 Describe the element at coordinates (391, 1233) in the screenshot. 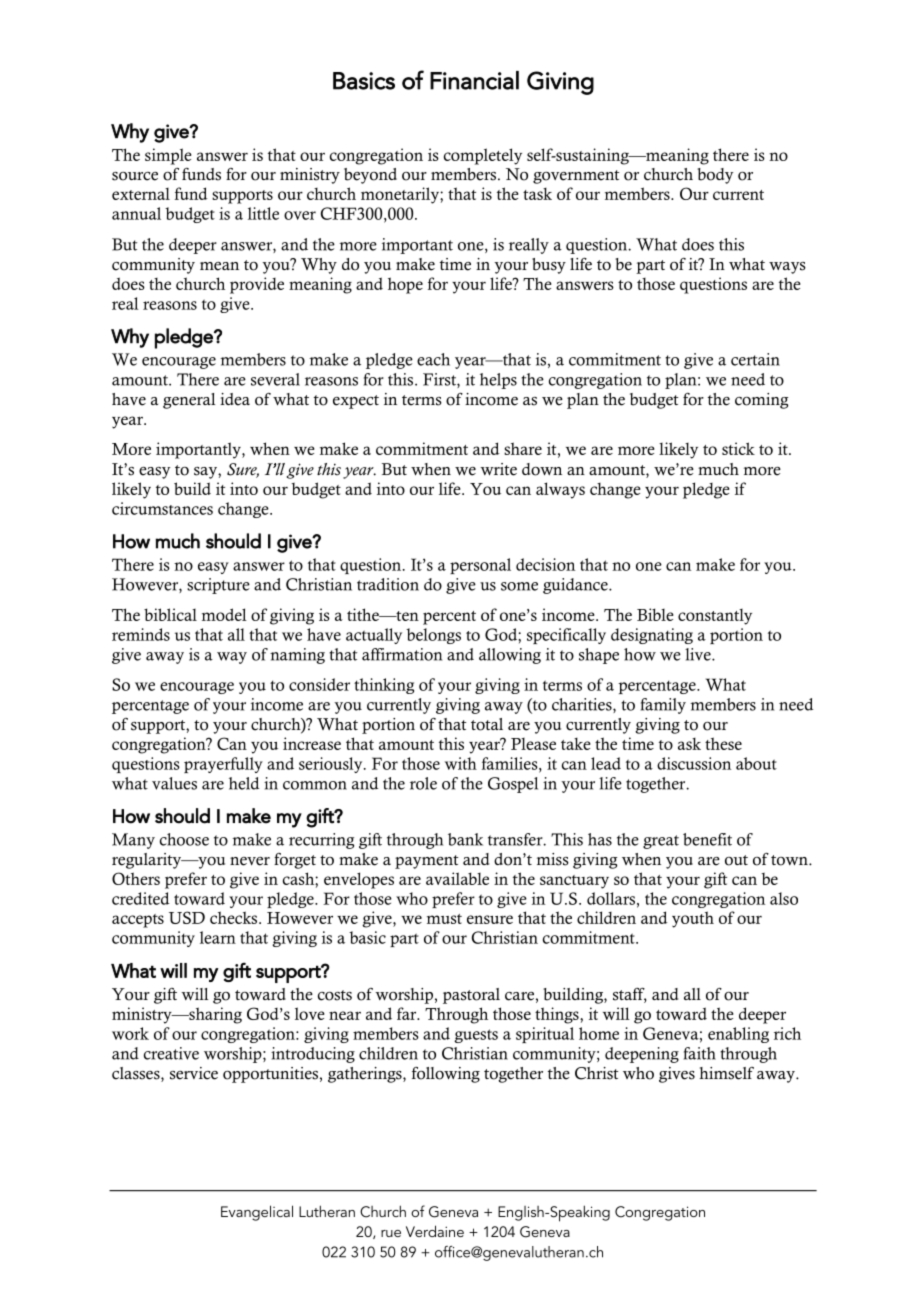

I see `rue` at that location.
